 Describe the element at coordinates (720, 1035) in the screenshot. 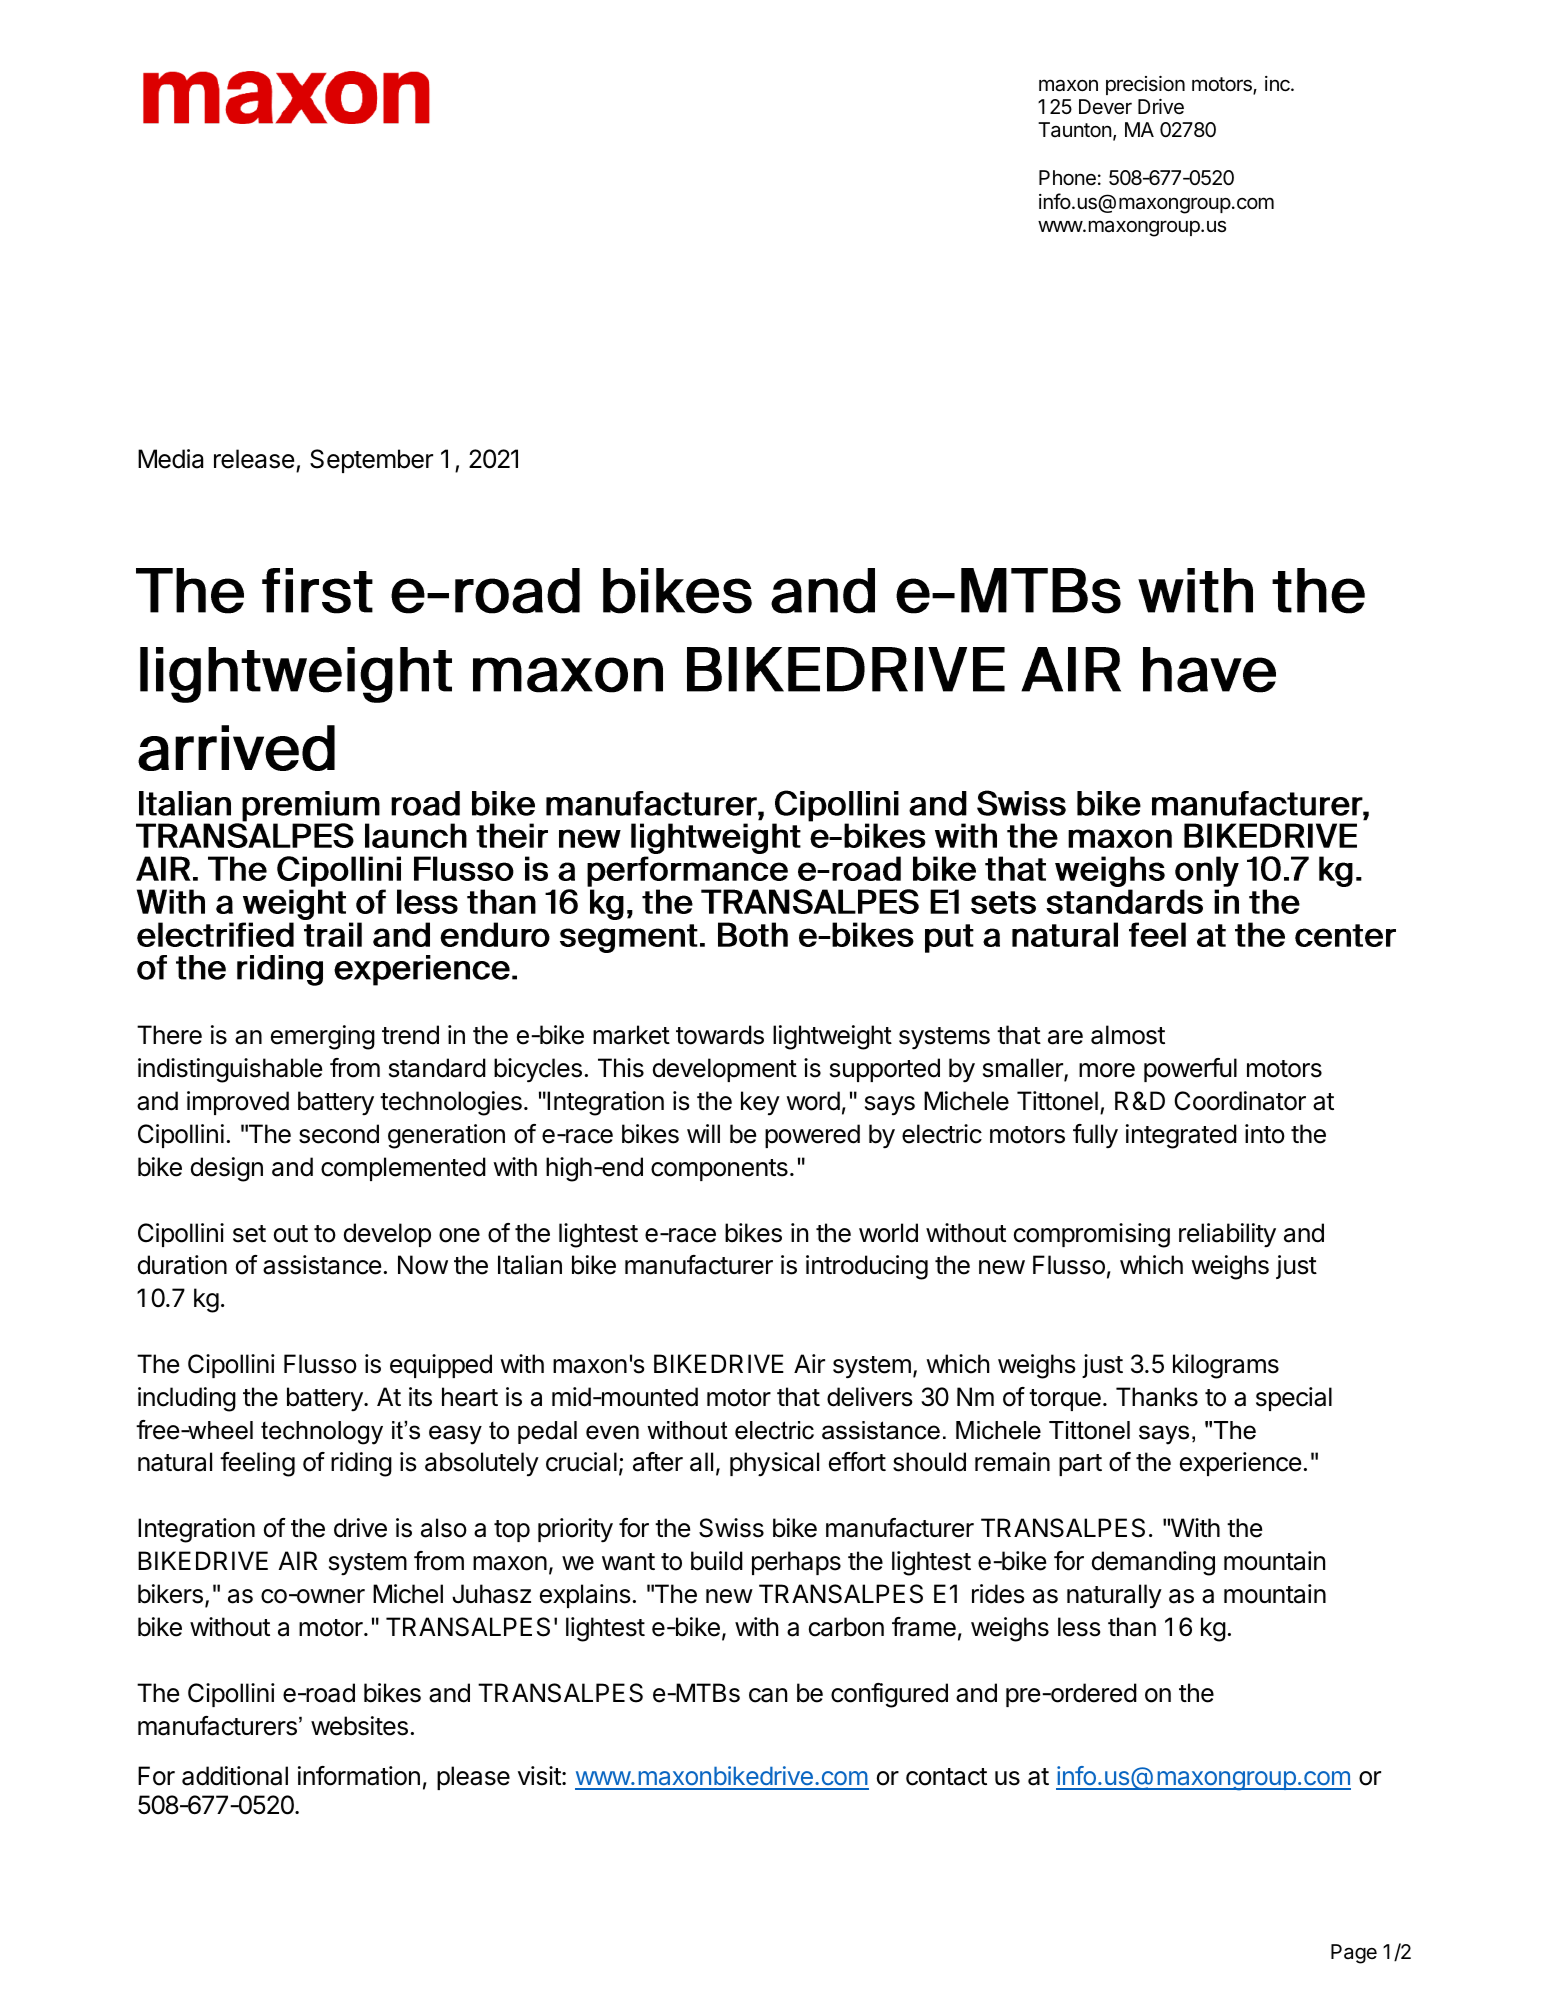

I see `towards` at that location.
